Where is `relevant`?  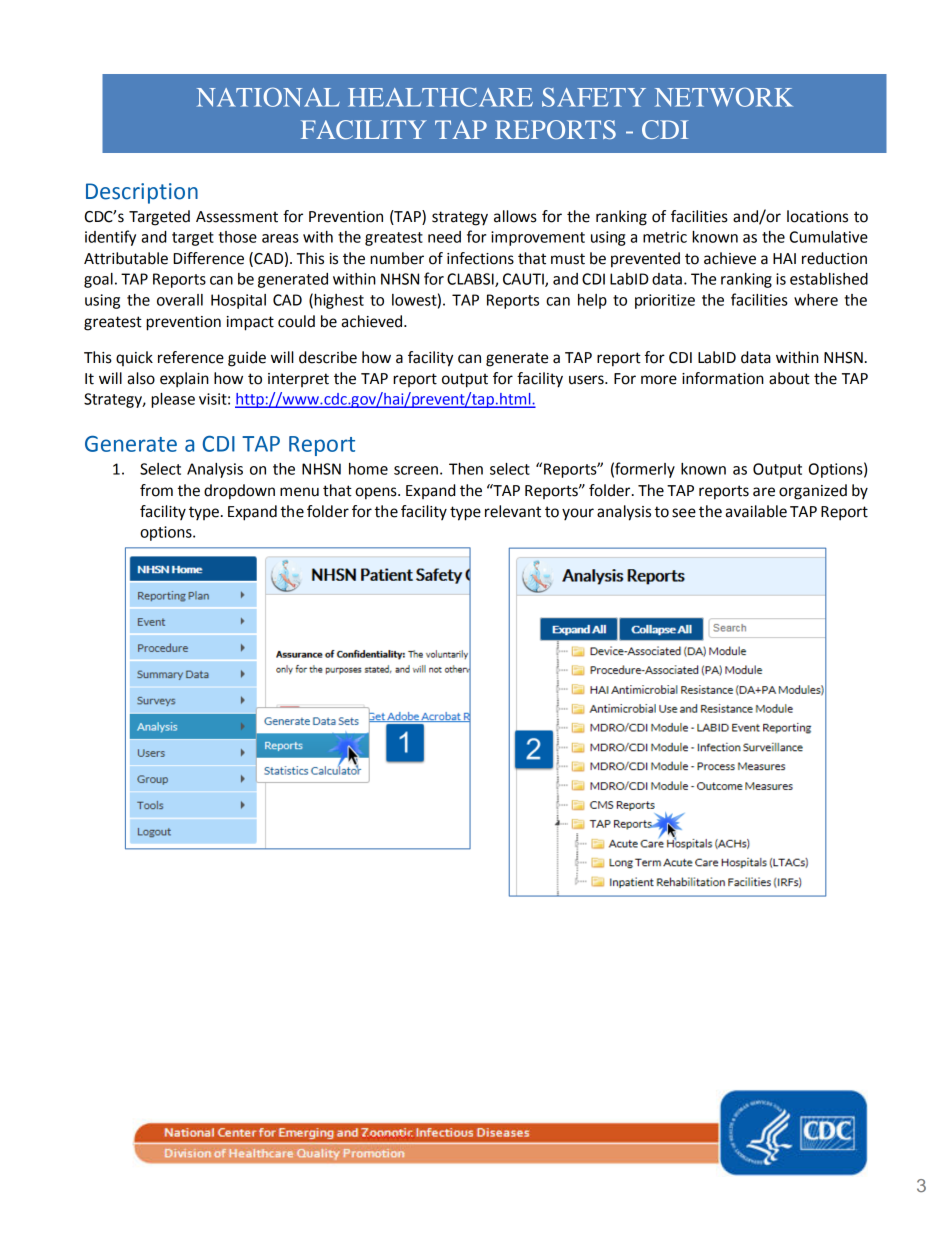
relevant is located at coordinates (513, 511).
